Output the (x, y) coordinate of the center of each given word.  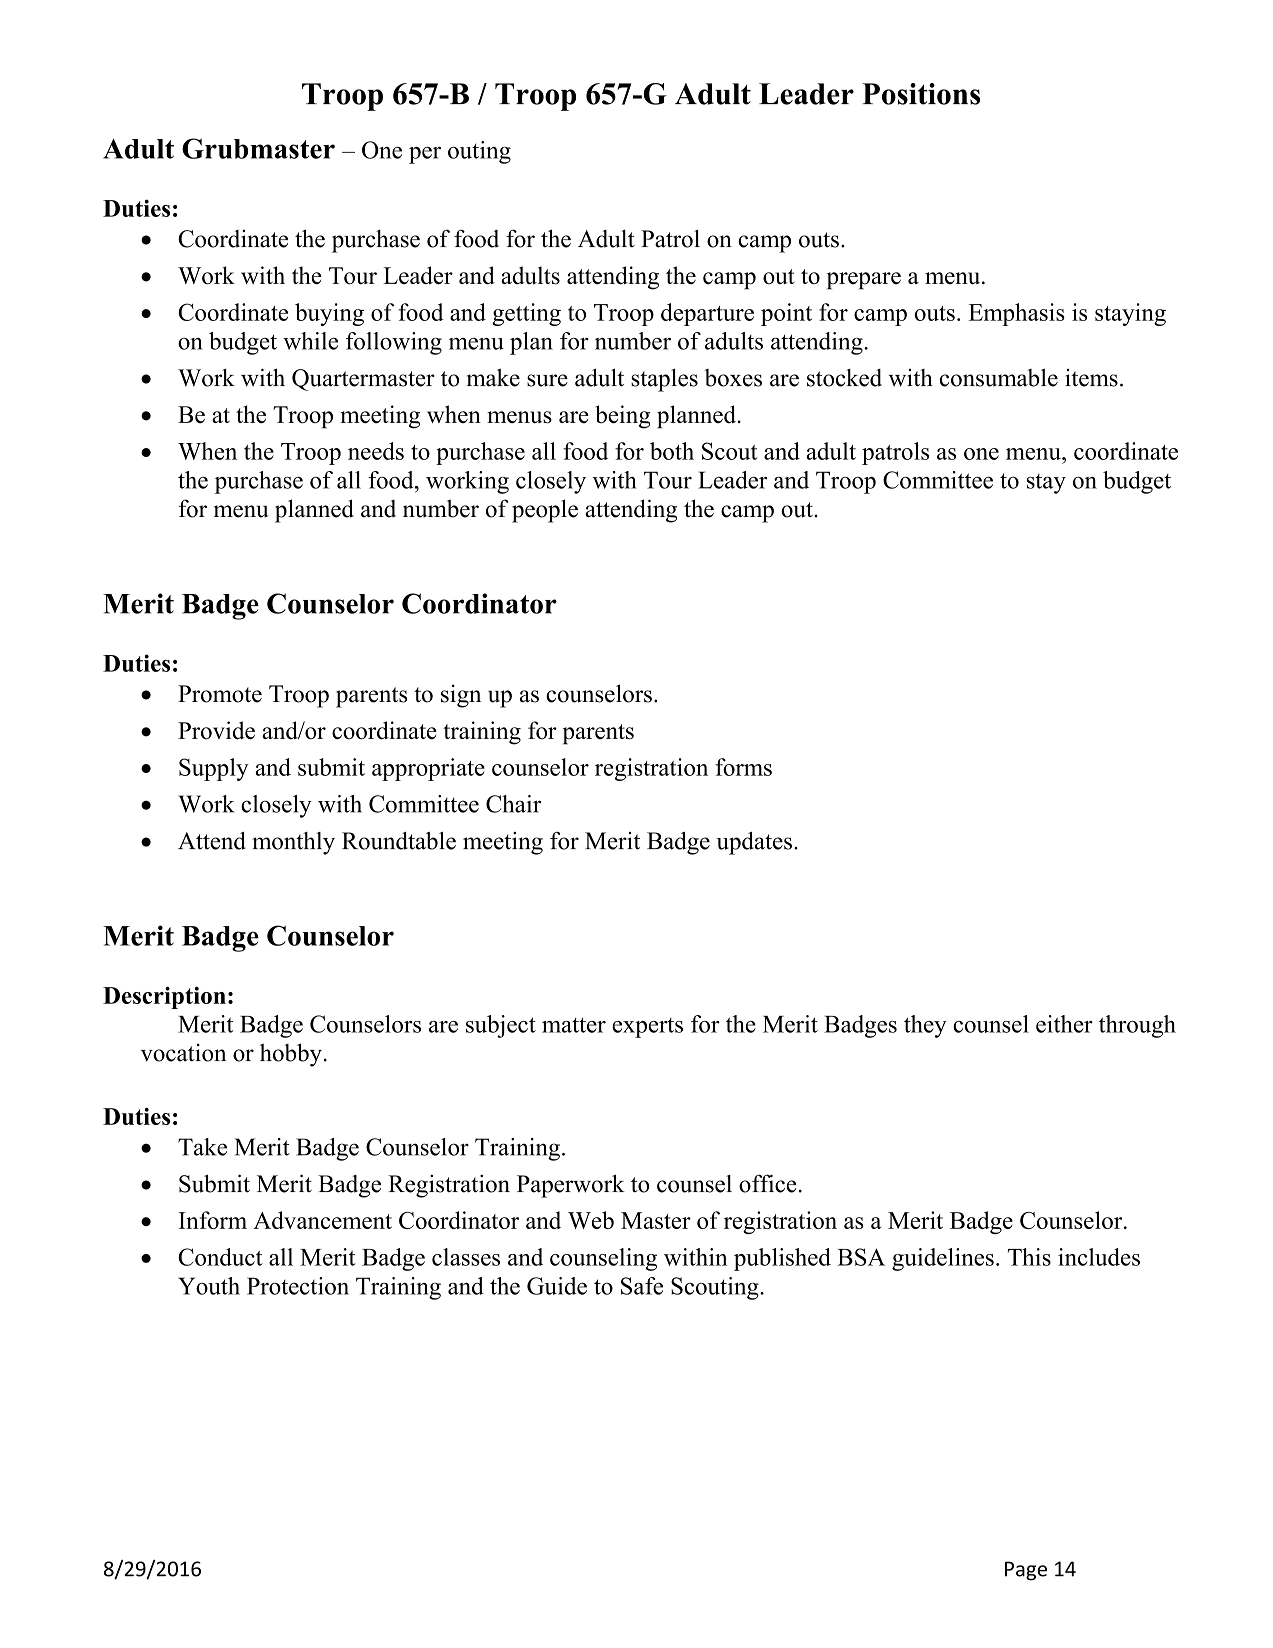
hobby (291, 1055)
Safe (642, 1286)
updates (754, 843)
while (310, 341)
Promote (220, 694)
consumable (999, 377)
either (1064, 1024)
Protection (298, 1286)
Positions (921, 94)
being (623, 417)
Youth (209, 1286)
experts (647, 1028)
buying (329, 314)
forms (743, 767)
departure (707, 314)
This (1029, 1257)
